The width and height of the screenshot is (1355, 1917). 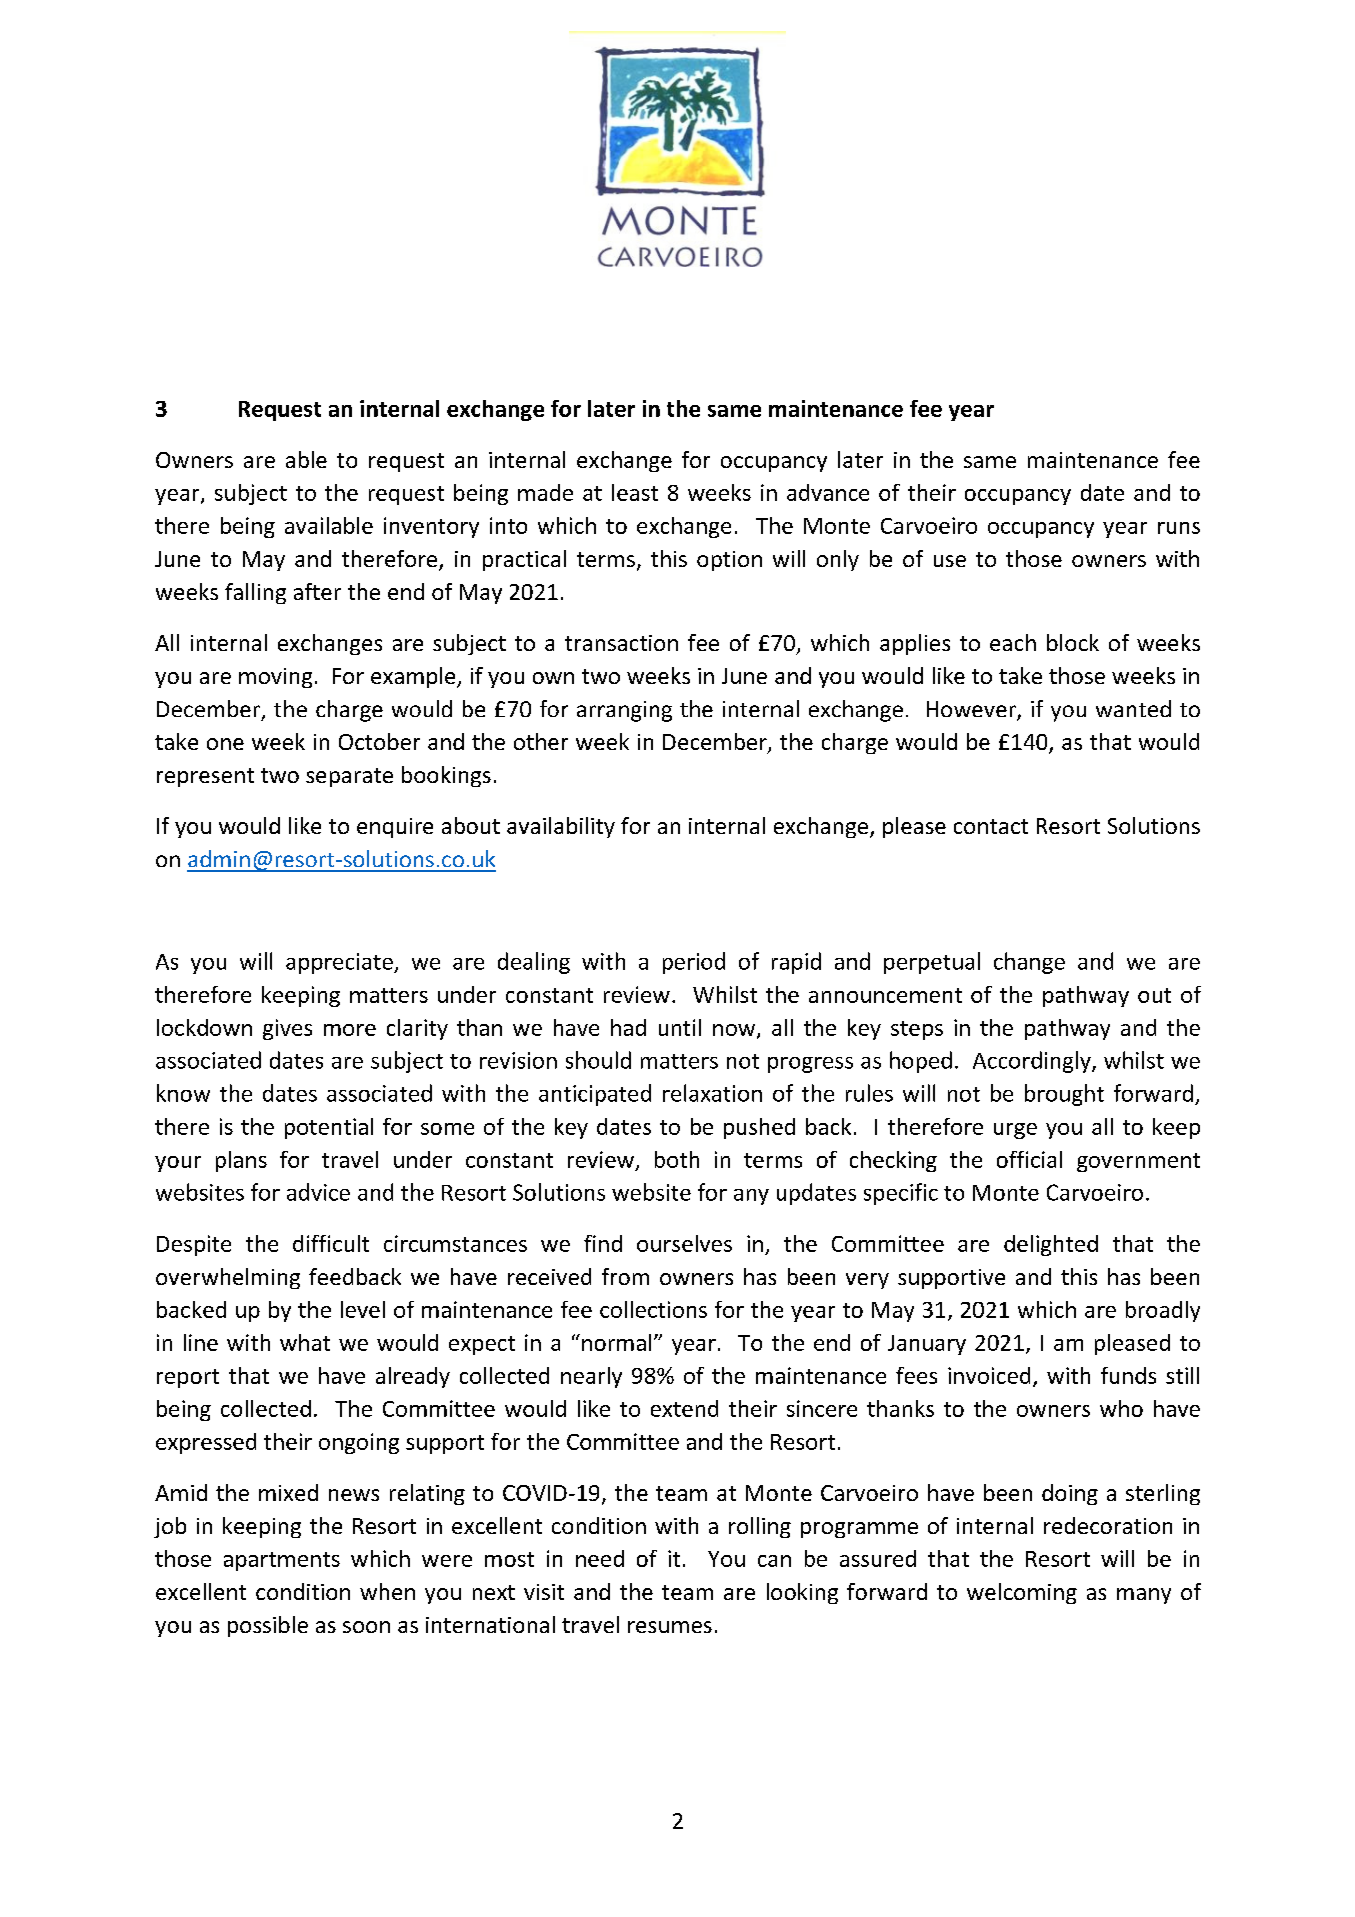 I want to click on what, so click(x=305, y=1342).
